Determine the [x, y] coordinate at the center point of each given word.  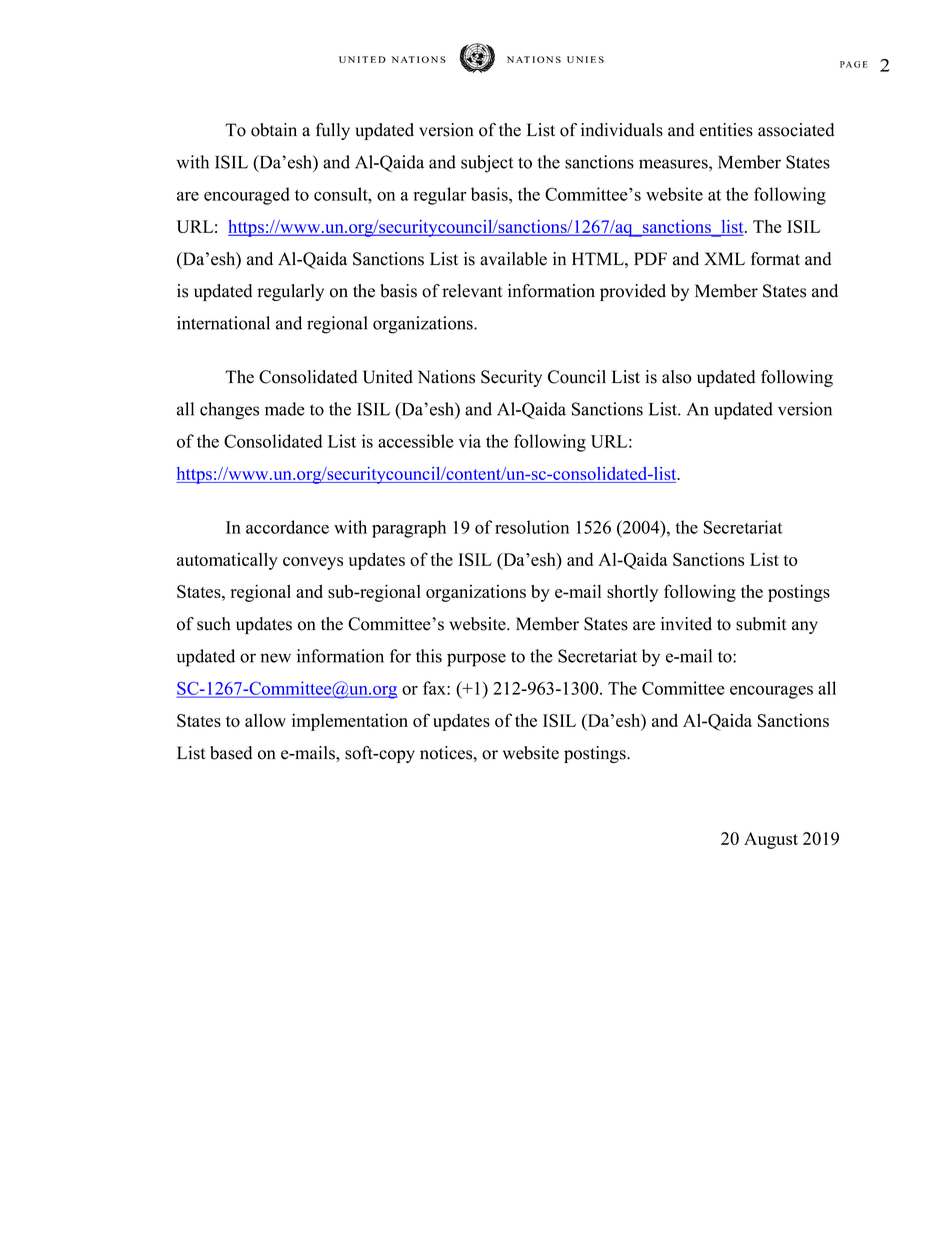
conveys [313, 563]
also [677, 377]
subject [487, 164]
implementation [350, 722]
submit [761, 624]
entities [726, 130]
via [470, 441]
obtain [274, 130]
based [231, 753]
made [285, 409]
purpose [476, 660]
